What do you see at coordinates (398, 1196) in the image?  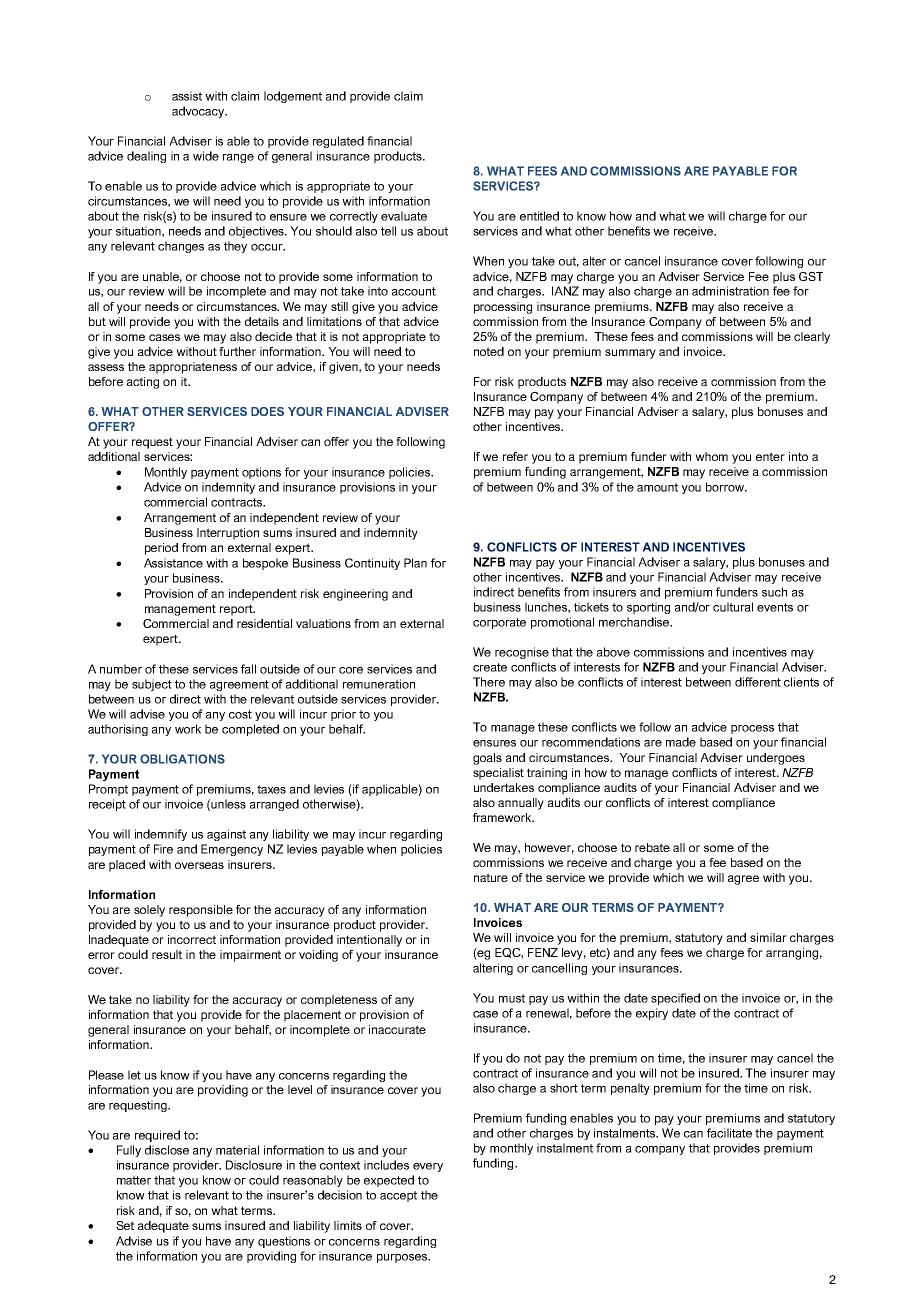 I see `accept` at bounding box center [398, 1196].
